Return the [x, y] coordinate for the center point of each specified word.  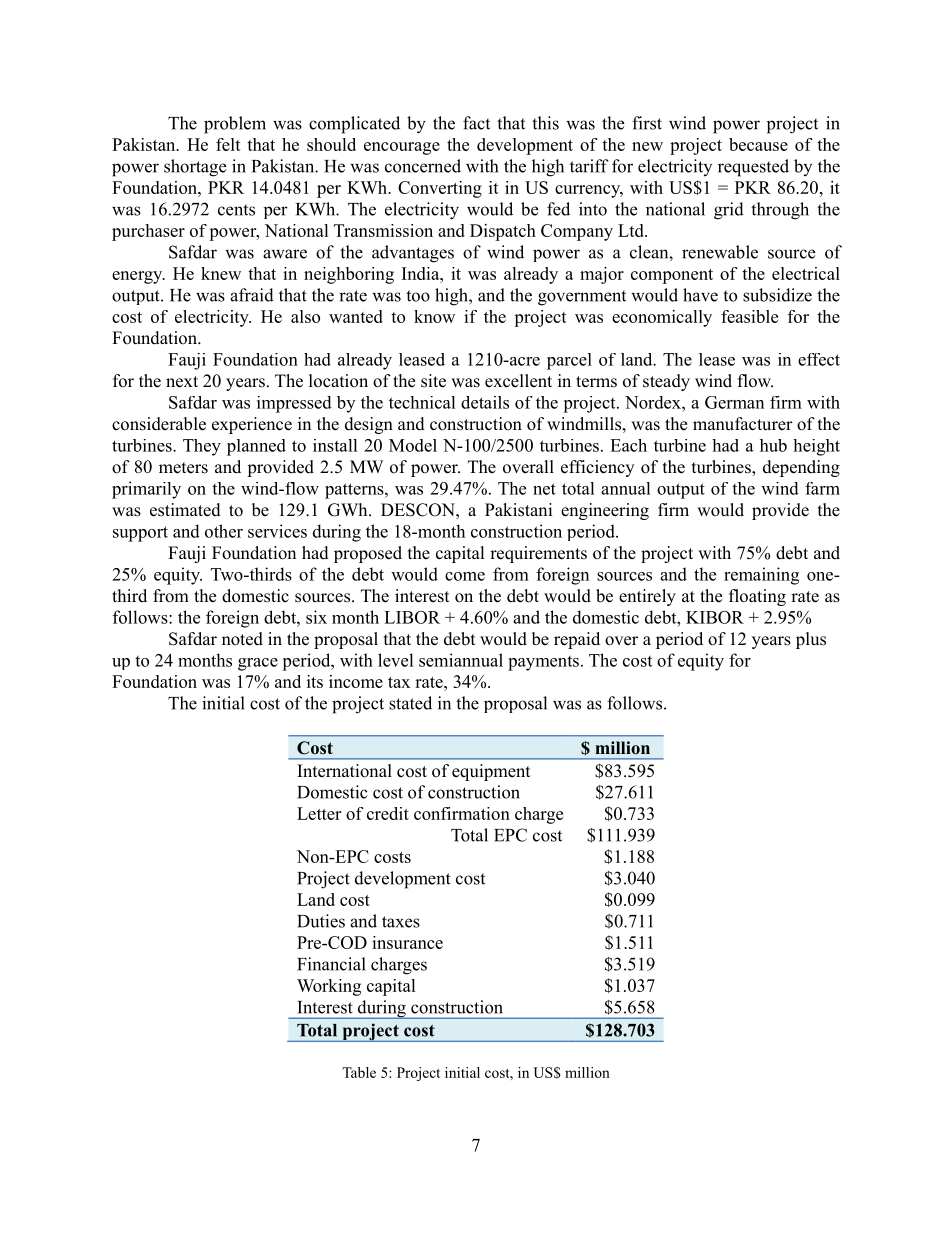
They [202, 447]
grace [258, 664]
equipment [491, 772]
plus [811, 640]
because [758, 144]
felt [228, 144]
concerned [423, 166]
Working [329, 987]
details [485, 402]
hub [773, 445]
